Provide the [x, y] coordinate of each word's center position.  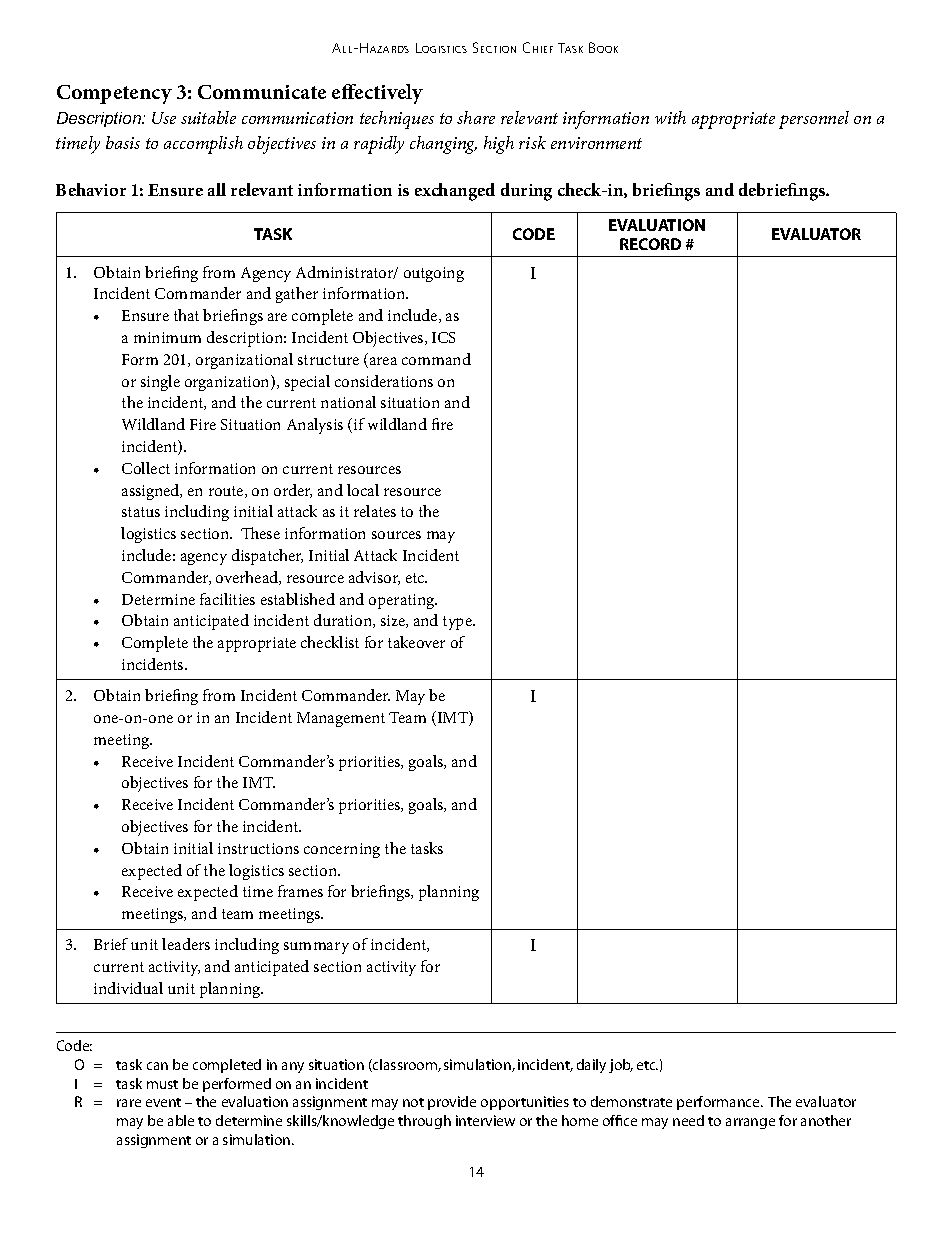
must [162, 1084]
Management [341, 719]
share [476, 117]
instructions [258, 848]
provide [452, 1103]
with [670, 117]
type [458, 623]
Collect [146, 468]
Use [164, 118]
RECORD [650, 244]
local [363, 490]
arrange [750, 1123]
